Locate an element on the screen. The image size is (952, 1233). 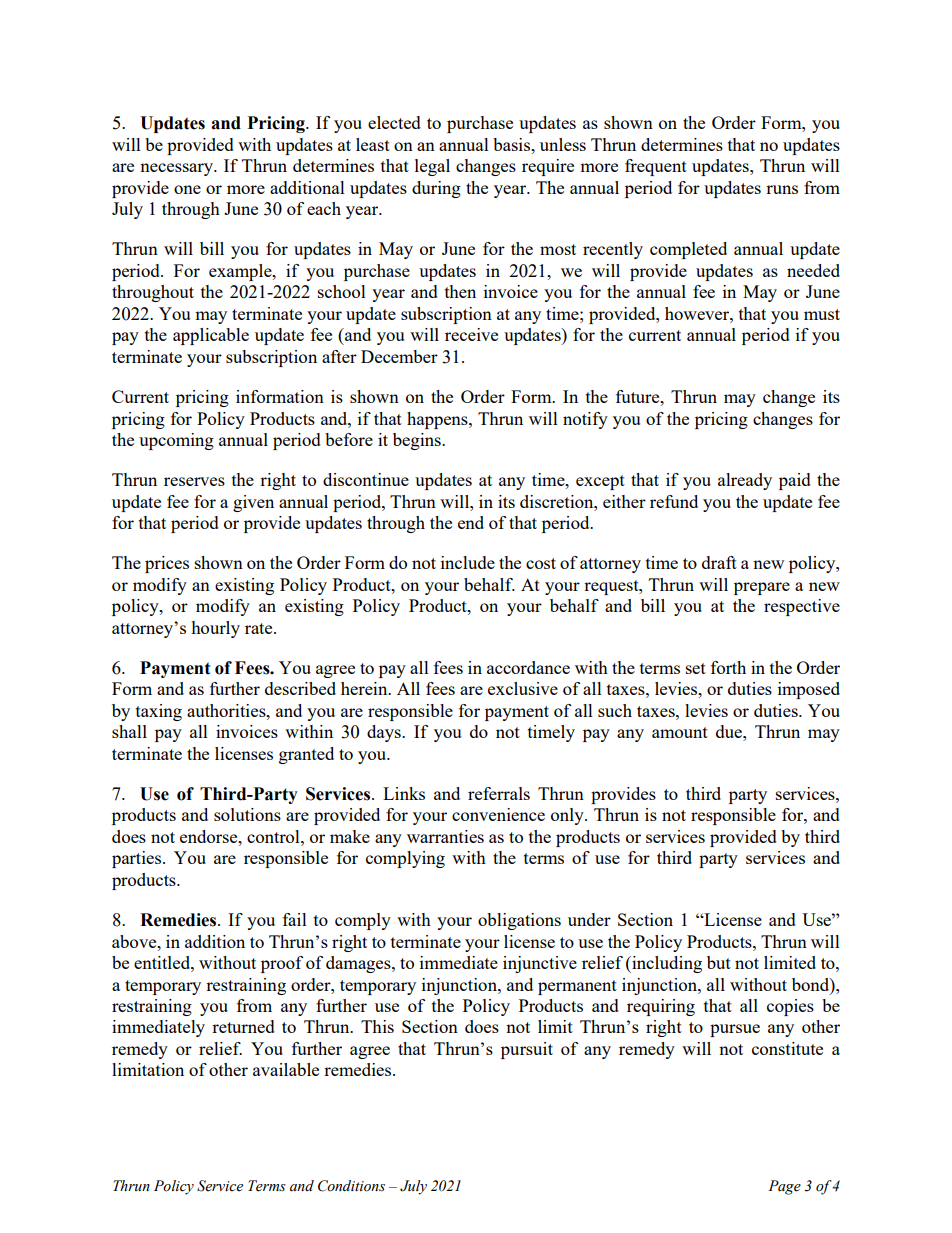
fail is located at coordinates (295, 919).
